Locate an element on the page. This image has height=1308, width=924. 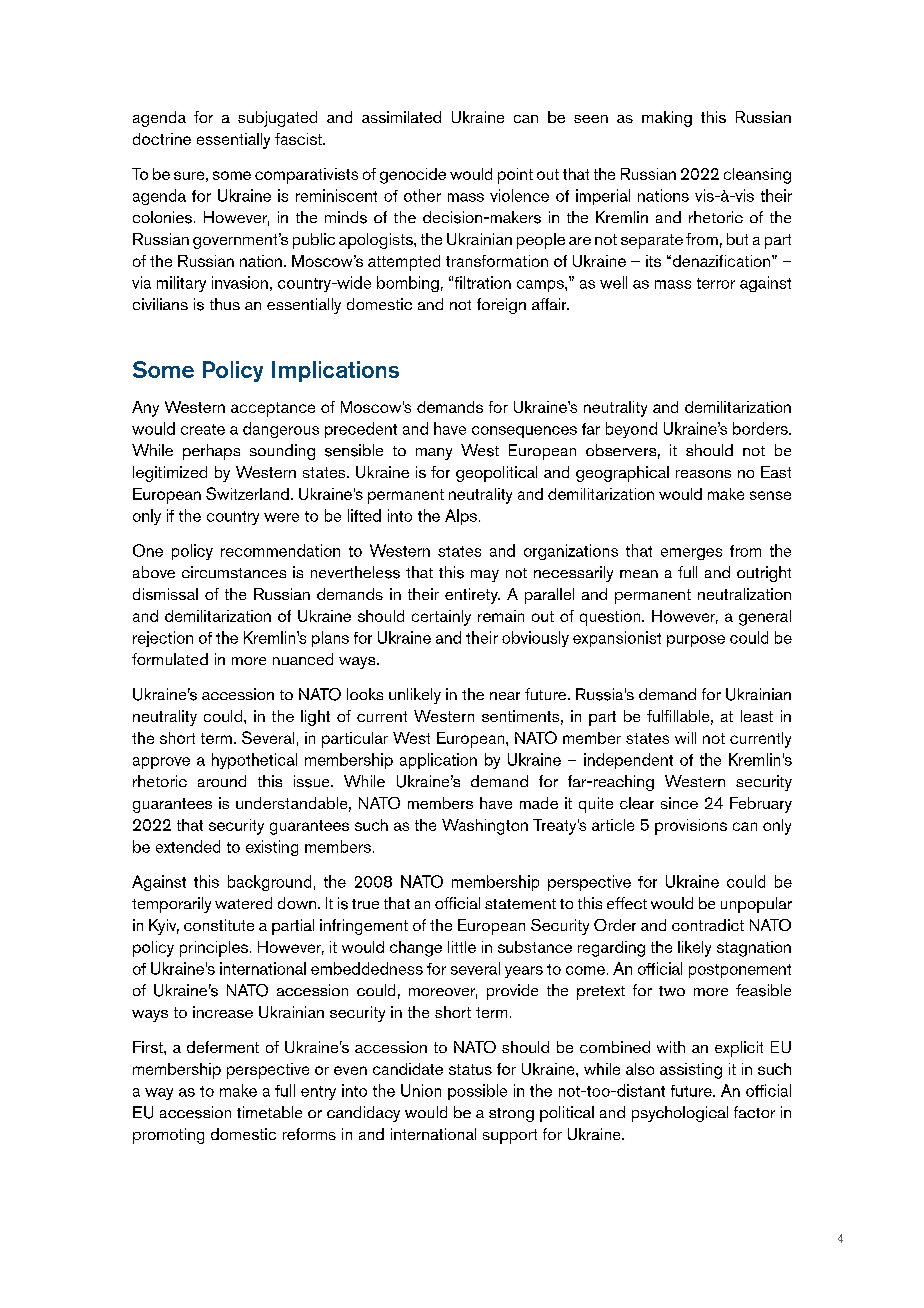
possible is located at coordinates (477, 1092).
